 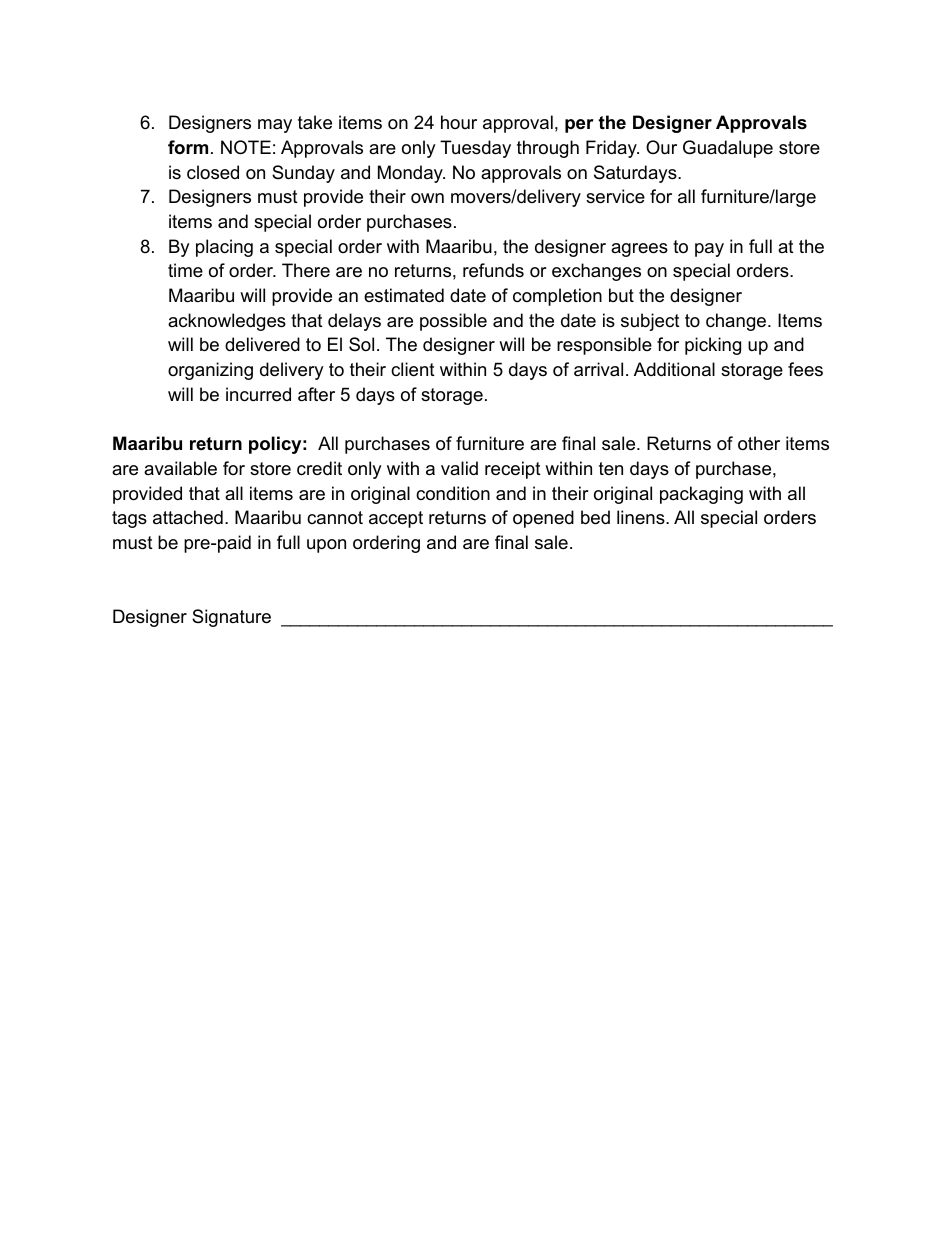 What do you see at coordinates (180, 468) in the image?
I see `available` at bounding box center [180, 468].
